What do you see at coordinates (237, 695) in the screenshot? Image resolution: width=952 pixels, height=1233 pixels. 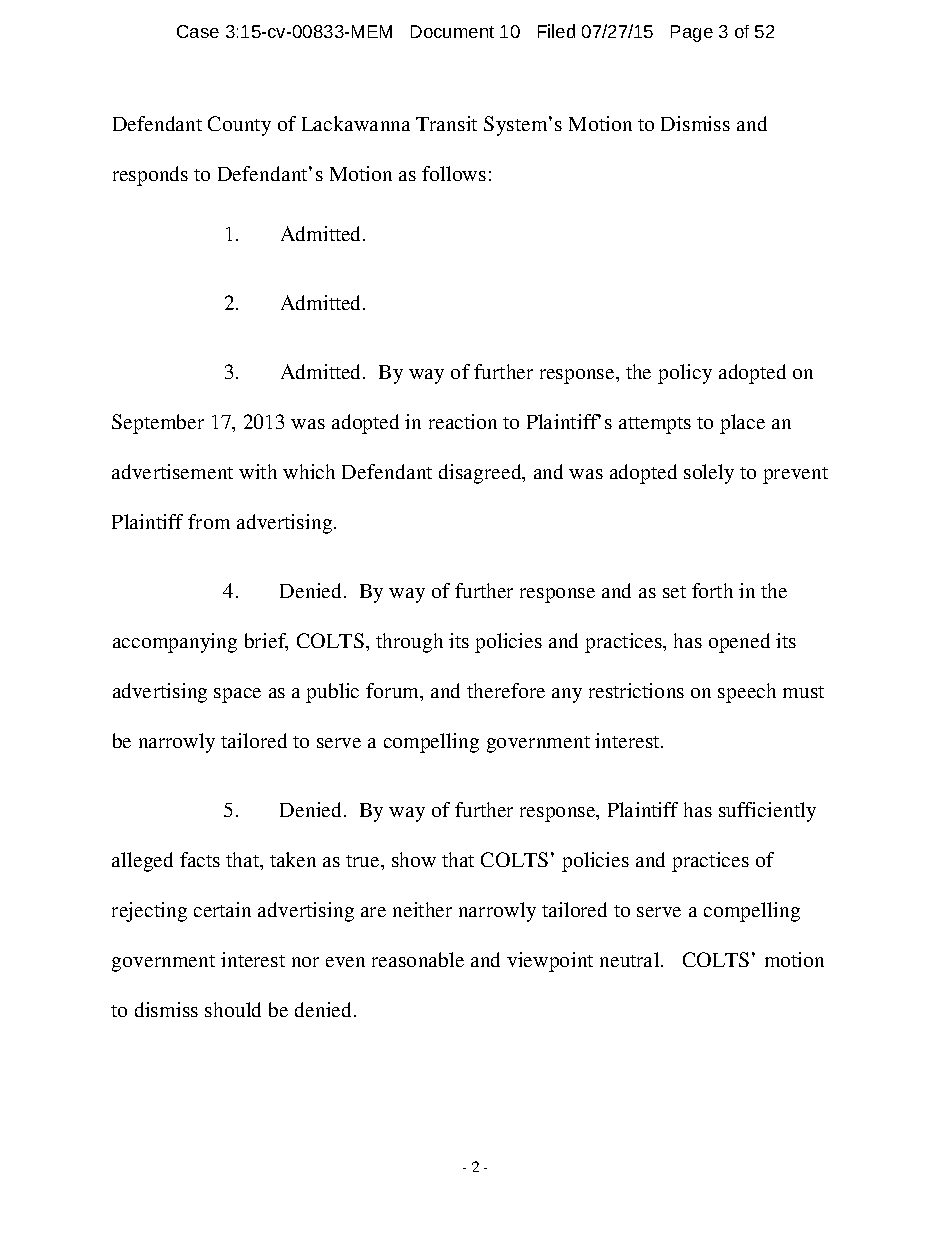 I see `space` at bounding box center [237, 695].
